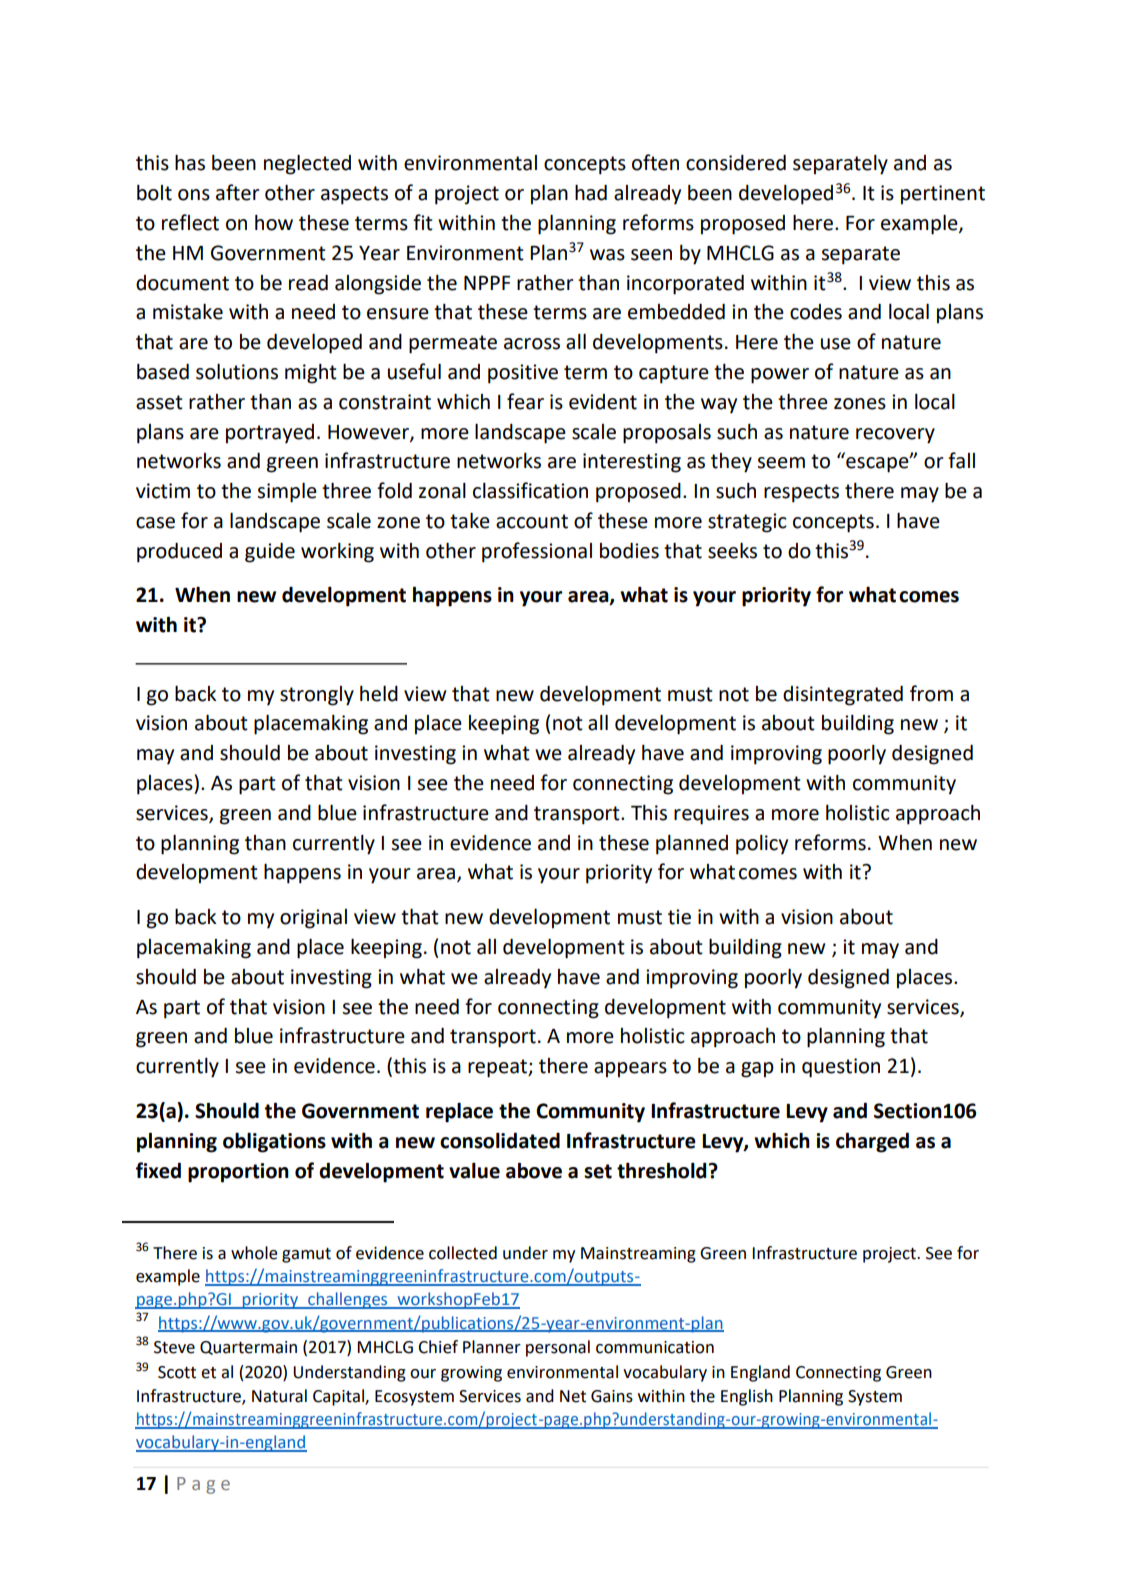  I want to click on English, so click(747, 1397).
